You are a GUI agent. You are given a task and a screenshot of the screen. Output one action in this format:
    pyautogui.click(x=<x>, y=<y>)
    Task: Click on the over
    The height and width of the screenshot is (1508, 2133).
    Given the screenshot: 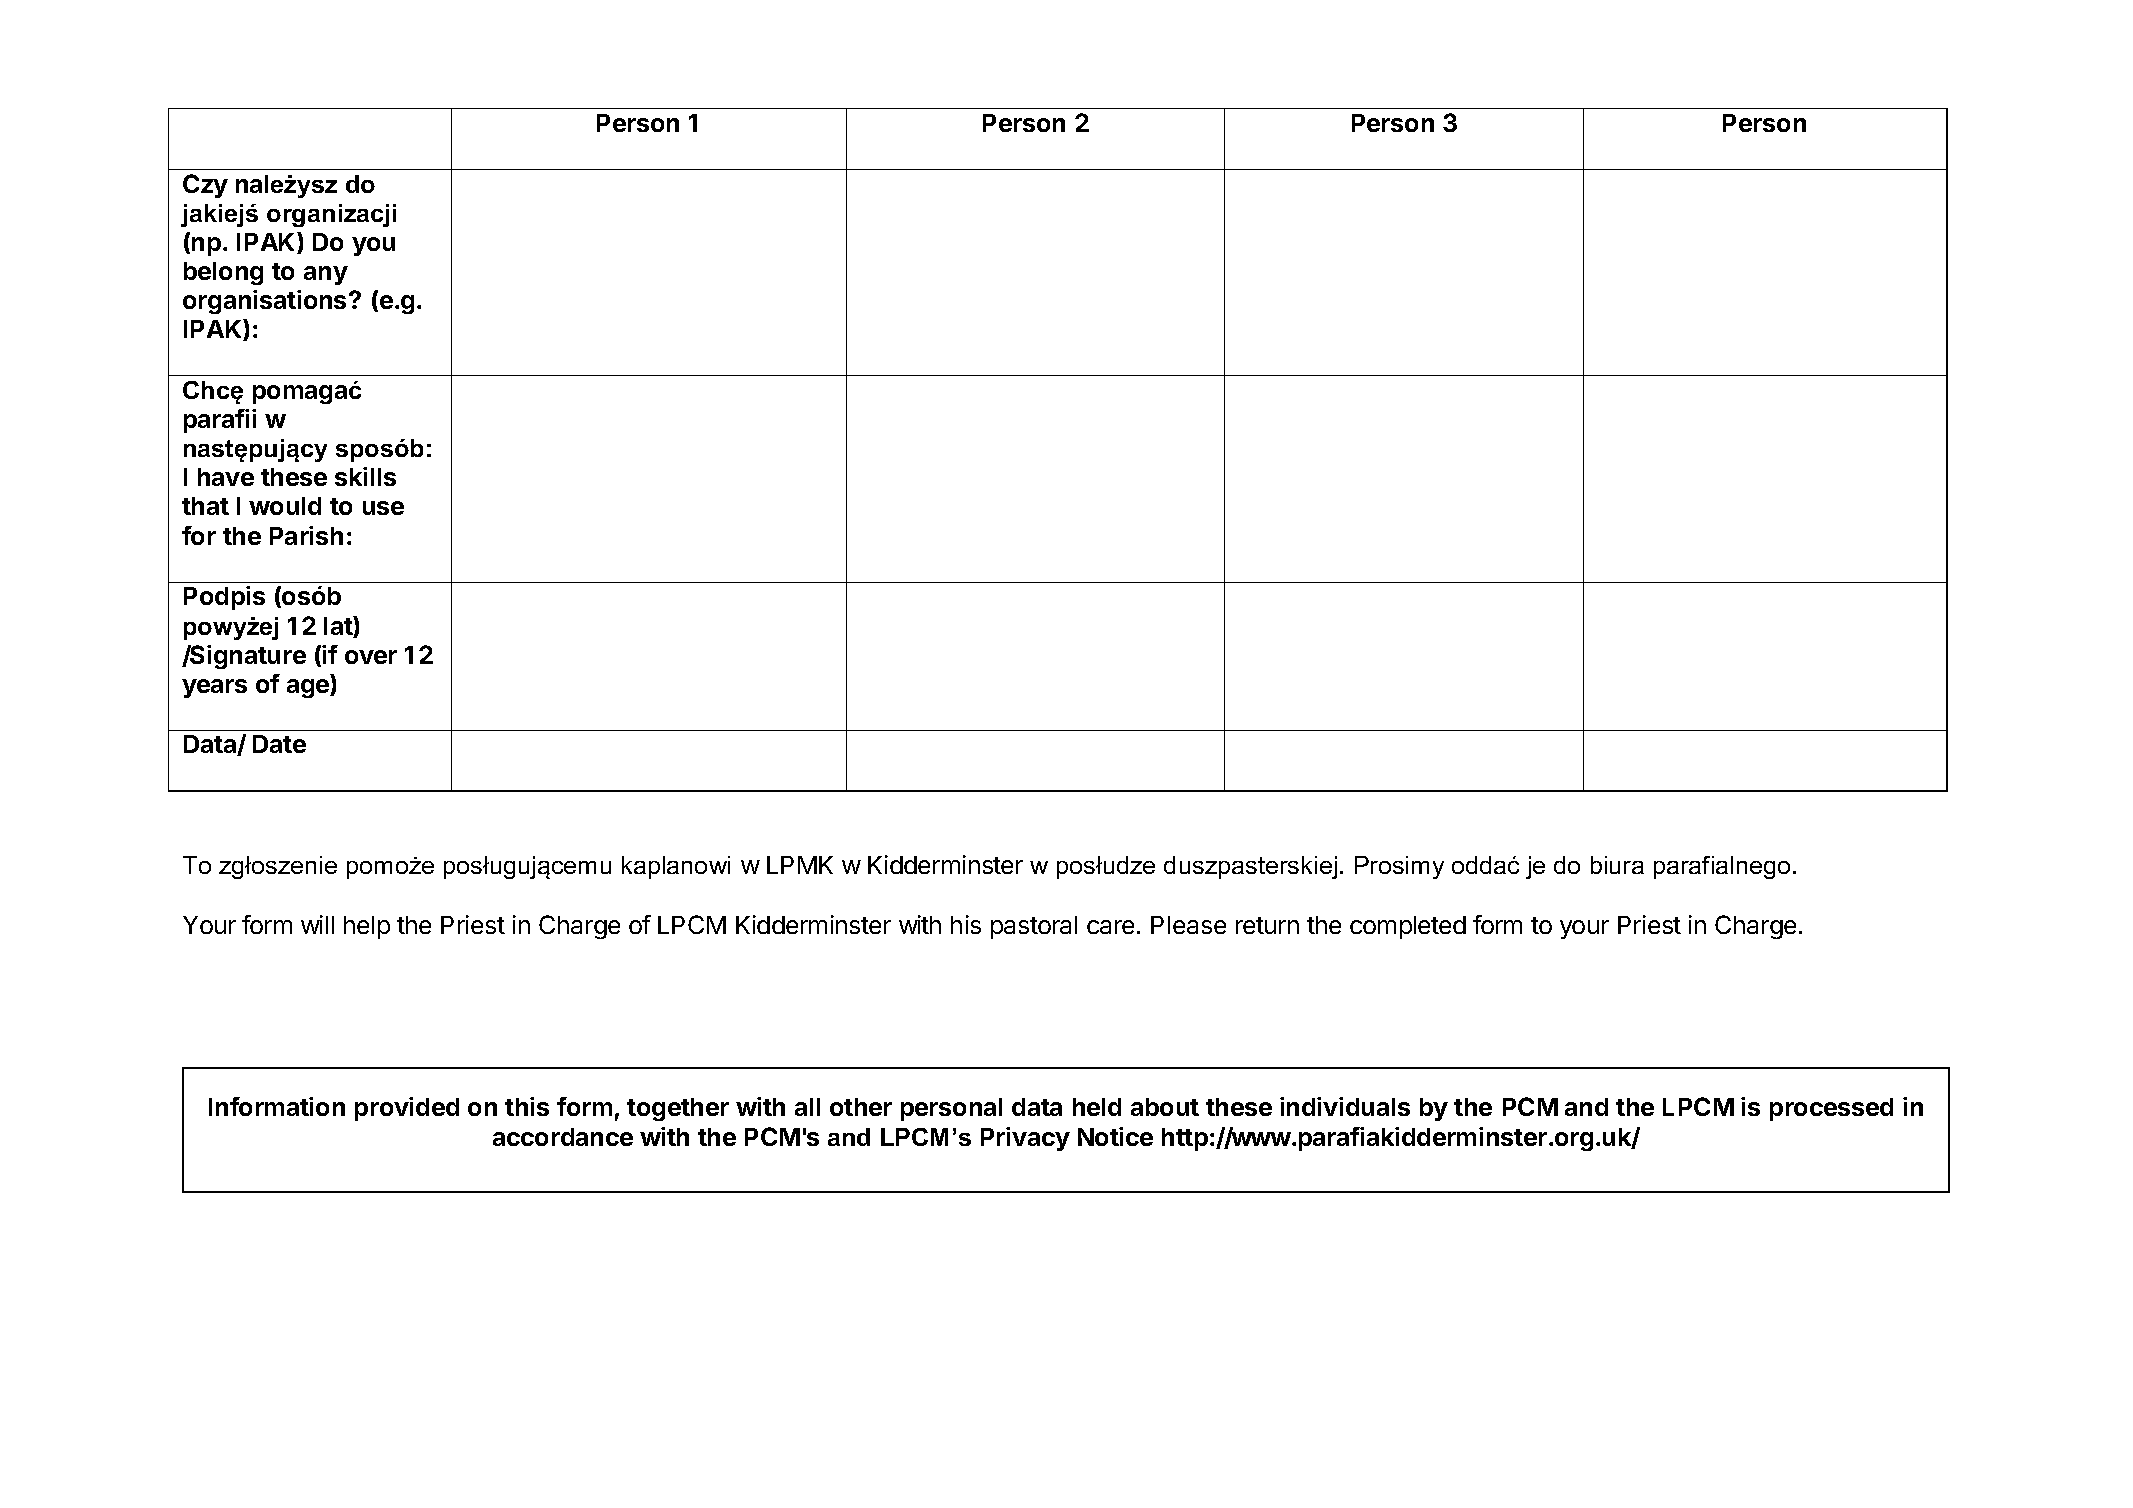 What is the action you would take?
    pyautogui.click(x=371, y=657)
